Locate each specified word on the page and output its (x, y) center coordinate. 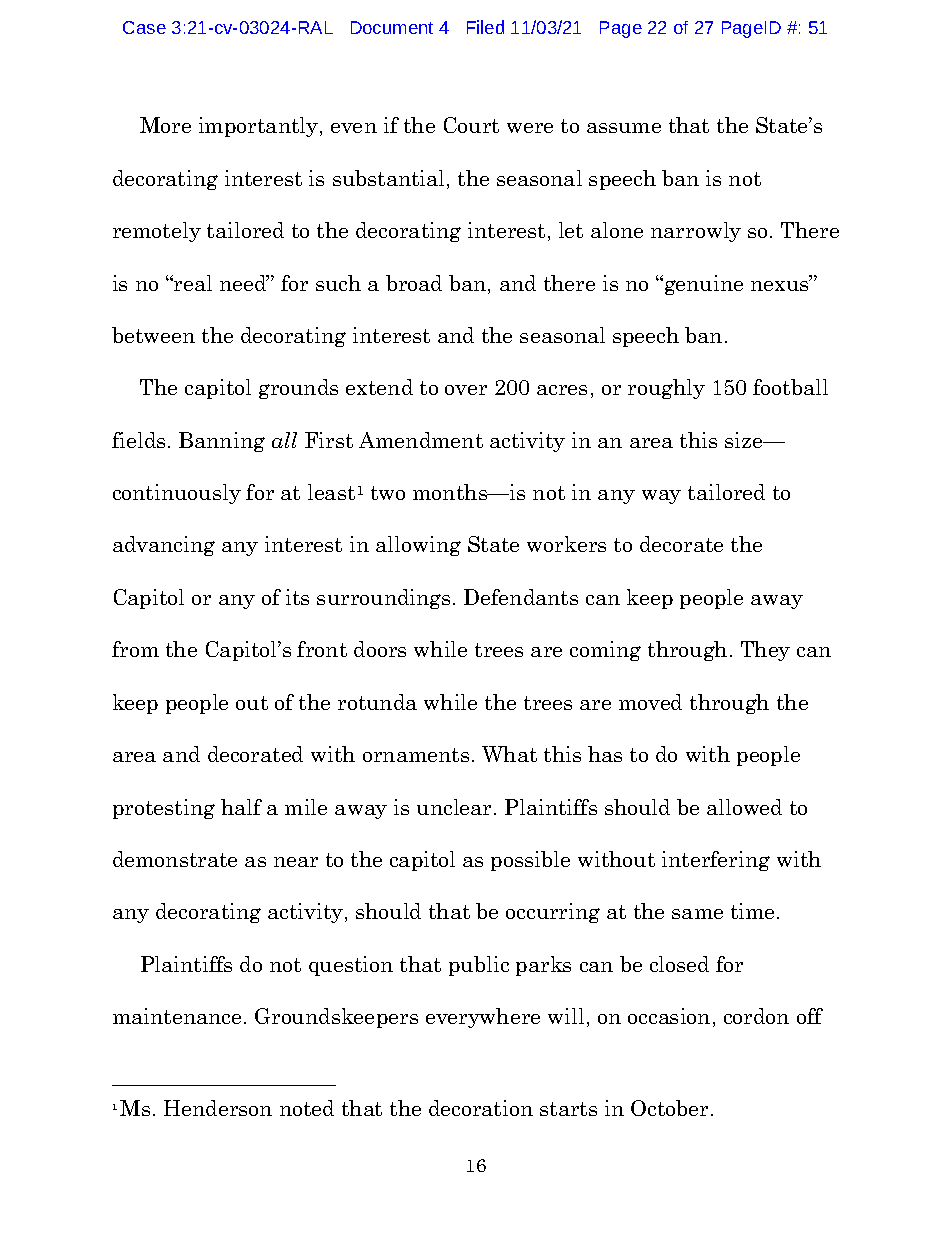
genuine (704, 285)
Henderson (218, 1108)
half (241, 807)
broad (414, 283)
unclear (454, 807)
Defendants (521, 597)
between (153, 335)
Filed (485, 27)
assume (624, 128)
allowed (744, 807)
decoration (481, 1108)
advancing (164, 546)
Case (144, 27)
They (765, 651)
